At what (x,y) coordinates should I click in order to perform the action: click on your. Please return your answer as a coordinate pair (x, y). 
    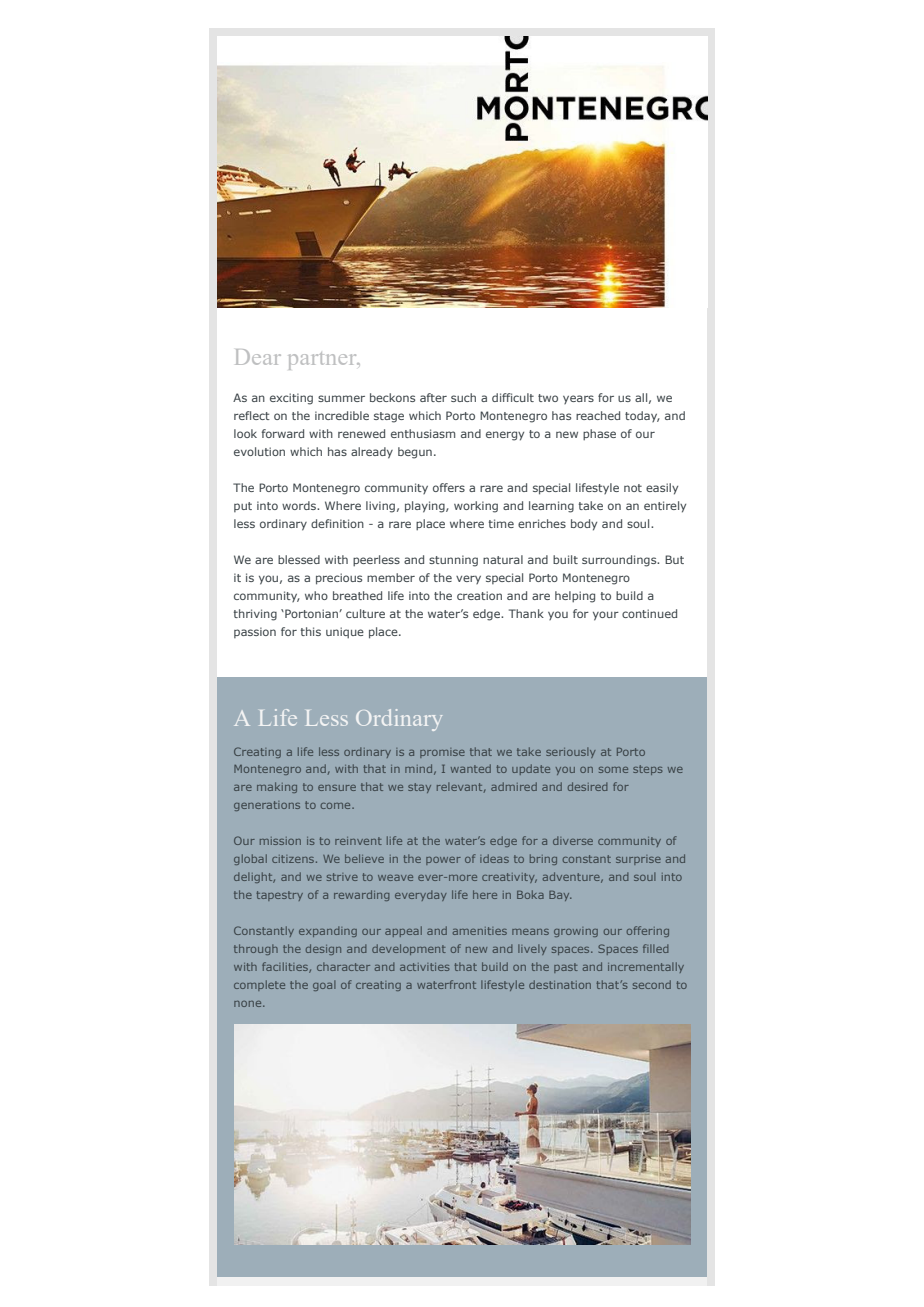
    Looking at the image, I should click on (606, 616).
